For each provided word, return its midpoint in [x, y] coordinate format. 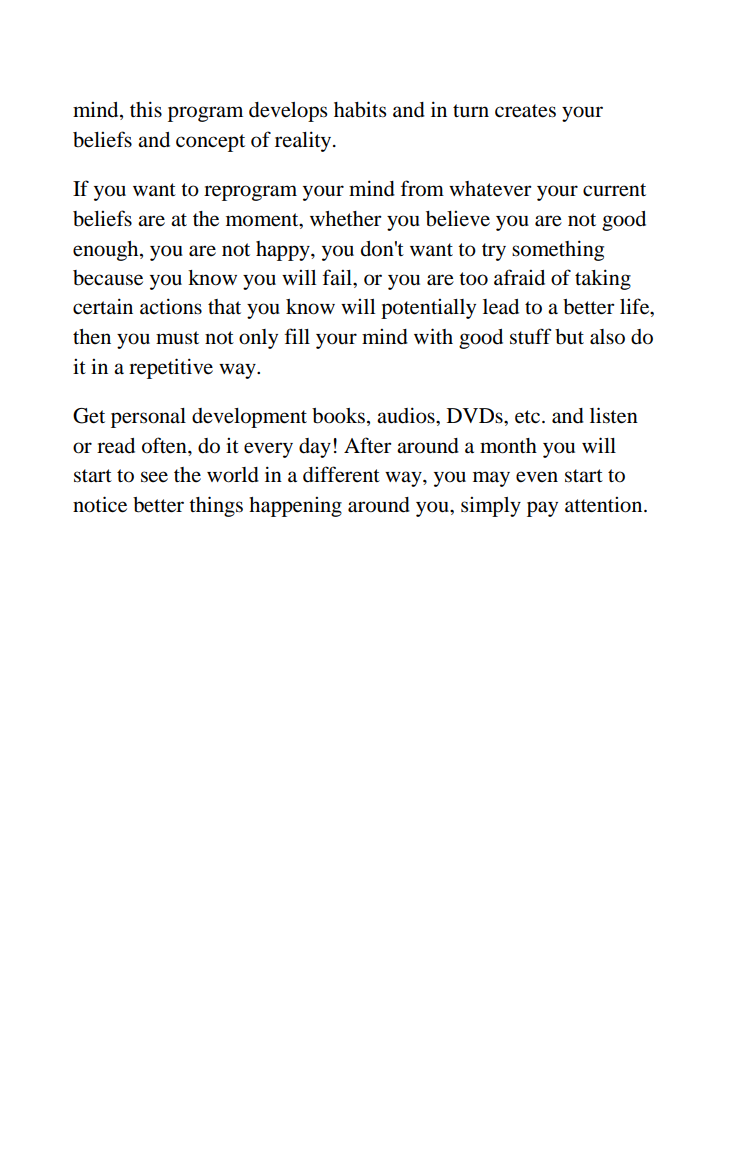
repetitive [171, 368]
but [569, 337]
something [558, 250]
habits [360, 109]
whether [345, 219]
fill [297, 336]
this [146, 109]
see [154, 477]
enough [107, 251]
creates [525, 111]
